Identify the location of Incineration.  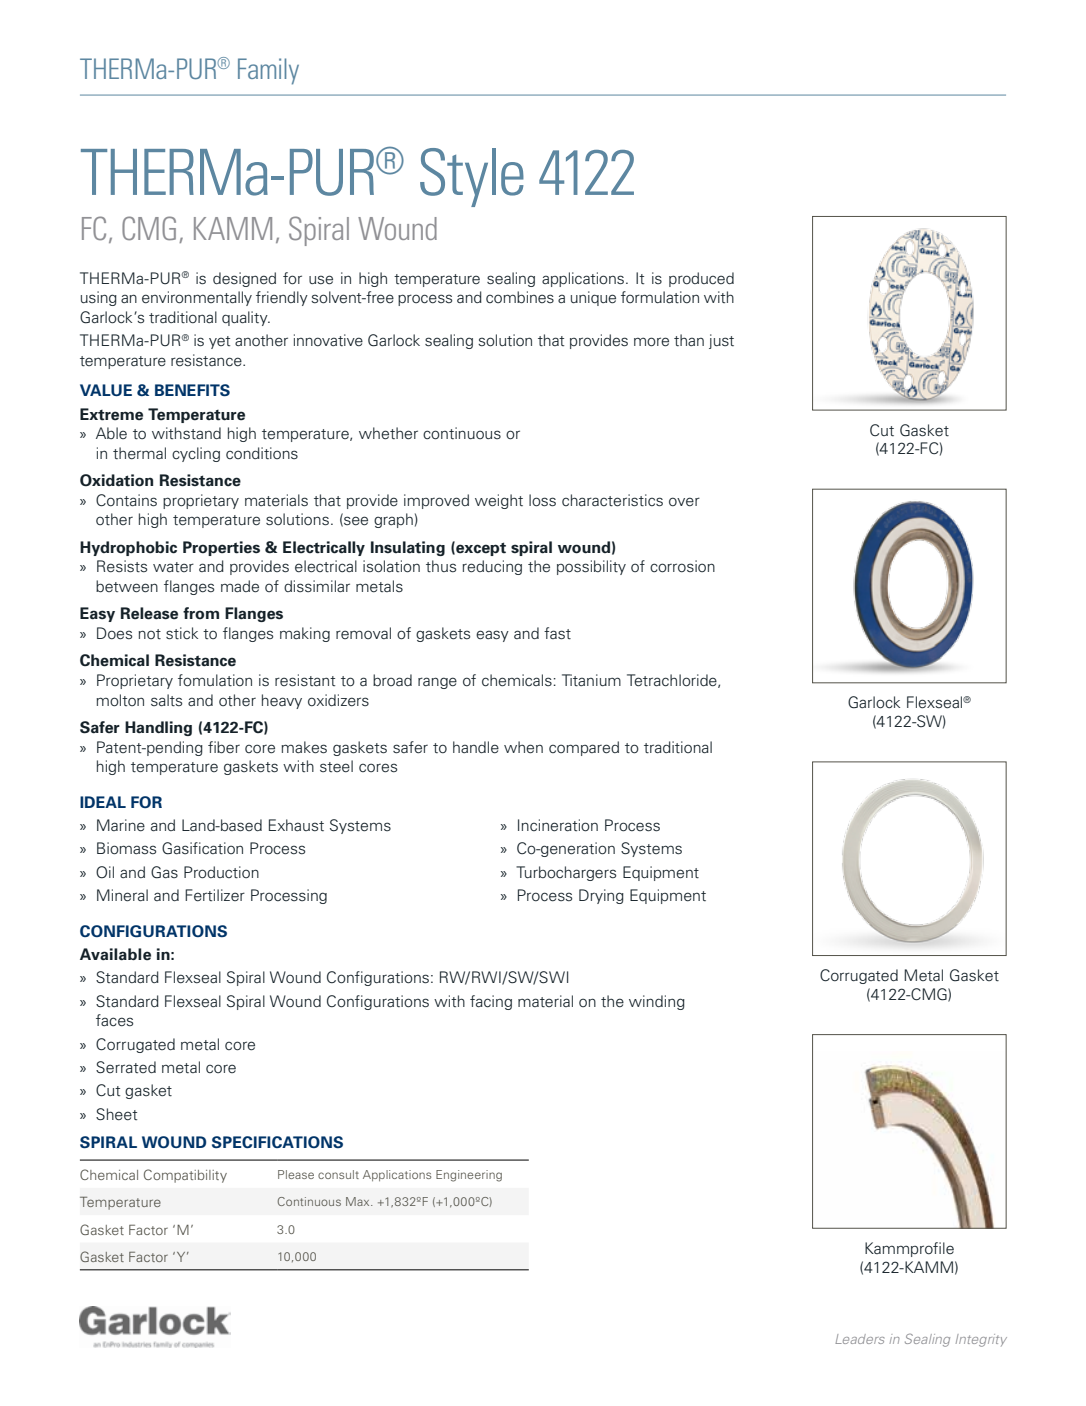
(558, 825).
